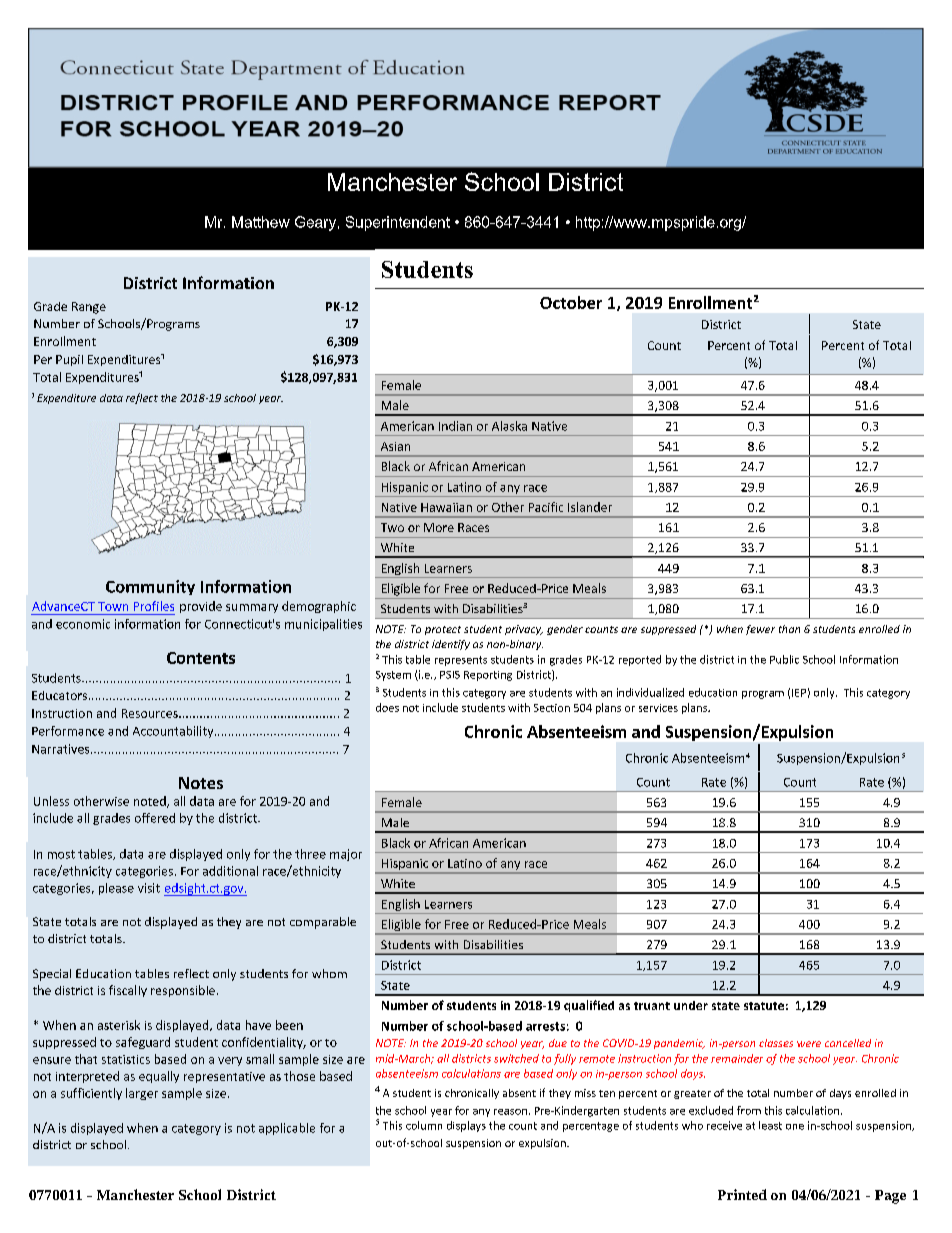 The width and height of the document is (952, 1233). I want to click on Islander, so click(590, 507).
